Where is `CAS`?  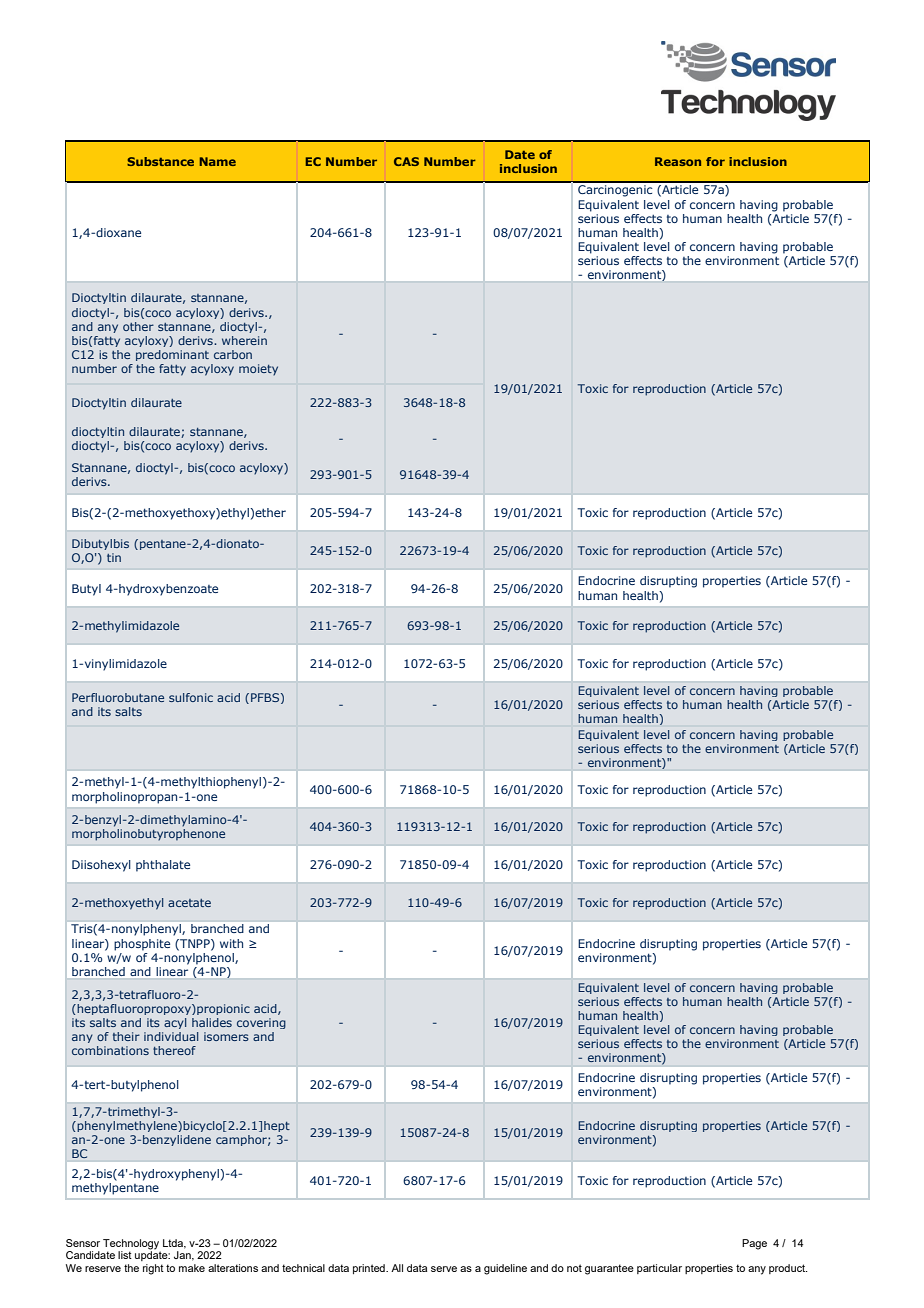 CAS is located at coordinates (406, 161).
